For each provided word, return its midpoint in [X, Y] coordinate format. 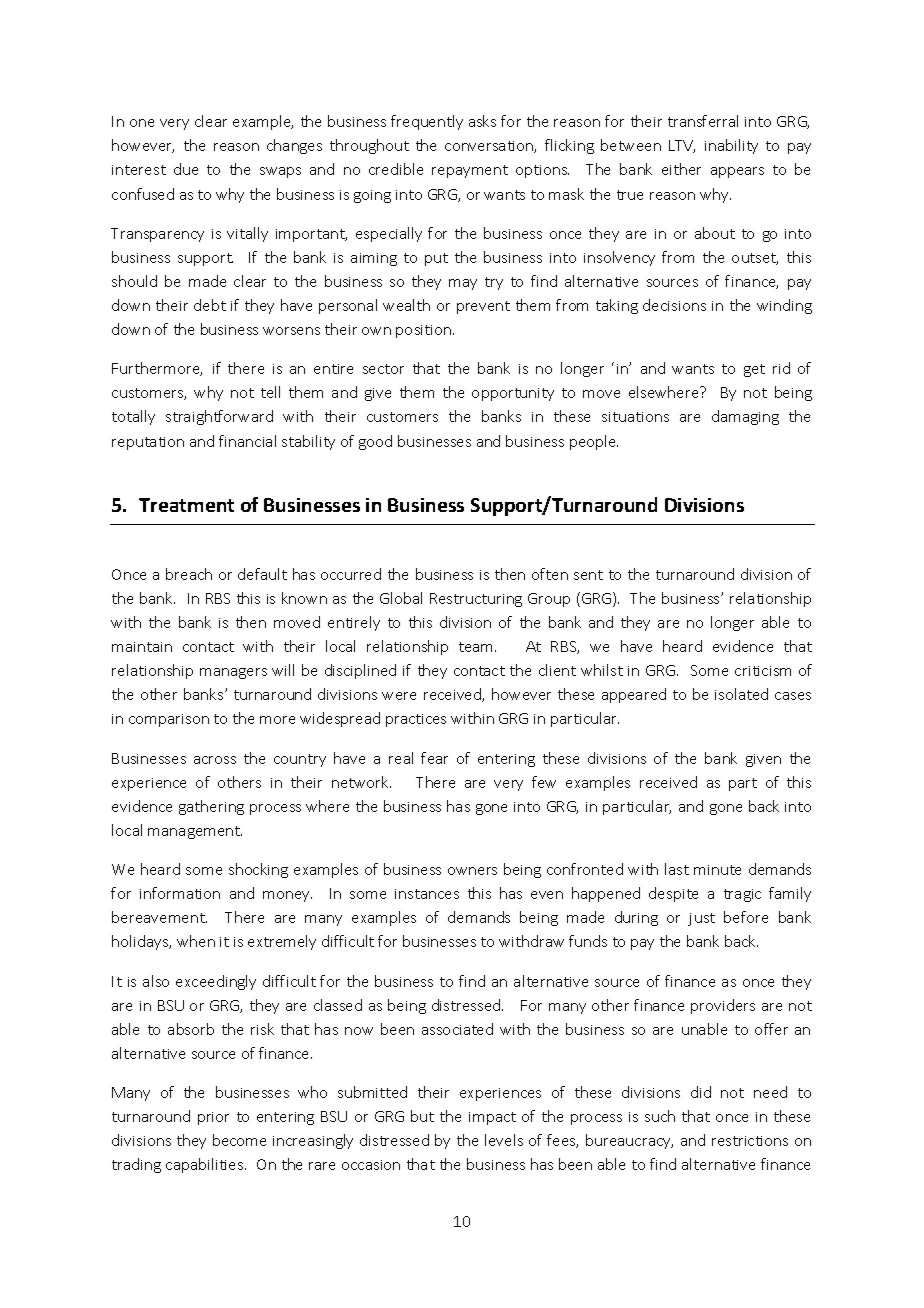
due [186, 169]
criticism [763, 671]
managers [233, 673]
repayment [470, 171]
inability [731, 146]
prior [213, 1118]
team [477, 647]
